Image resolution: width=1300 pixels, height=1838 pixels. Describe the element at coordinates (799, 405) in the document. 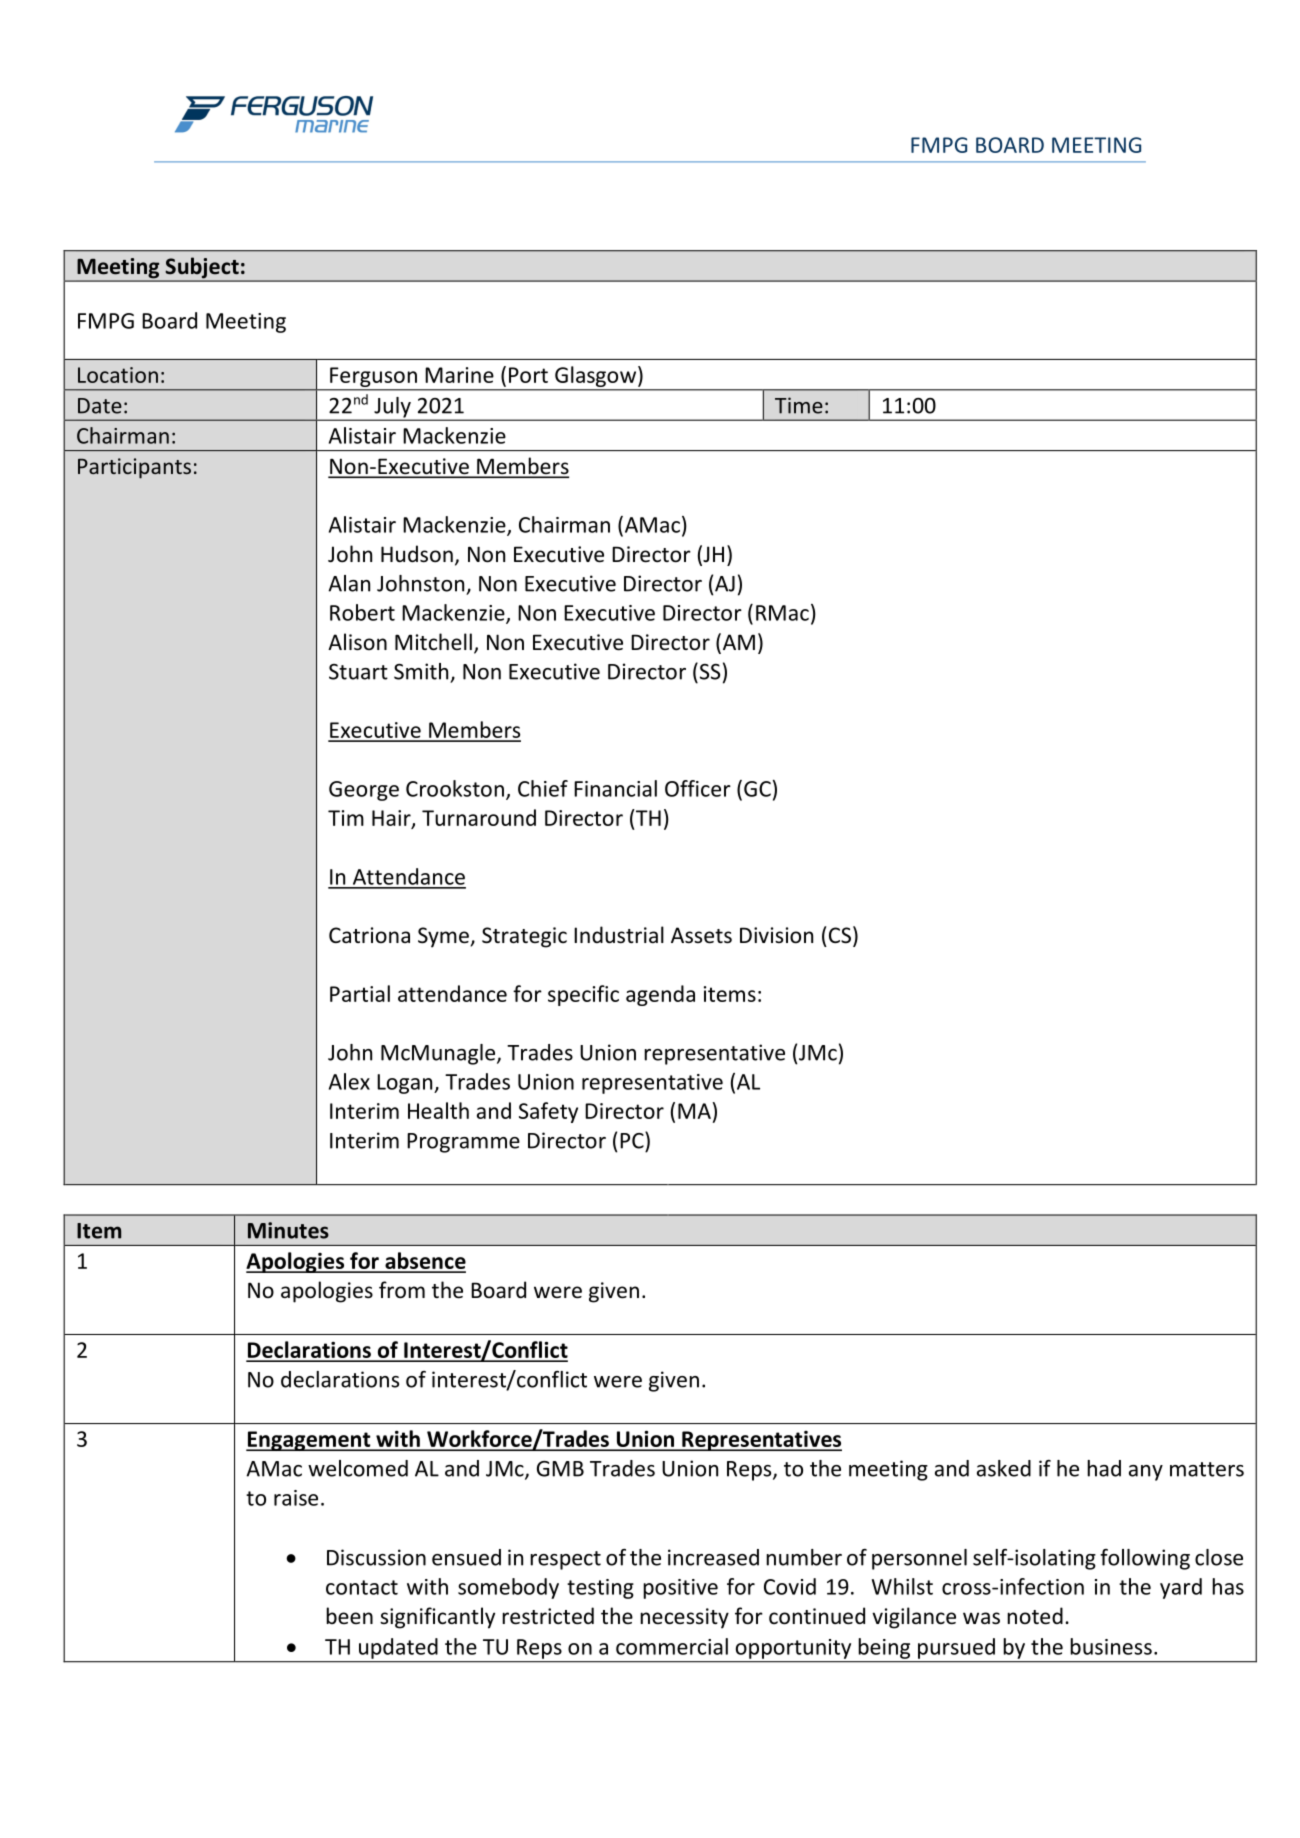

I see `Time` at that location.
